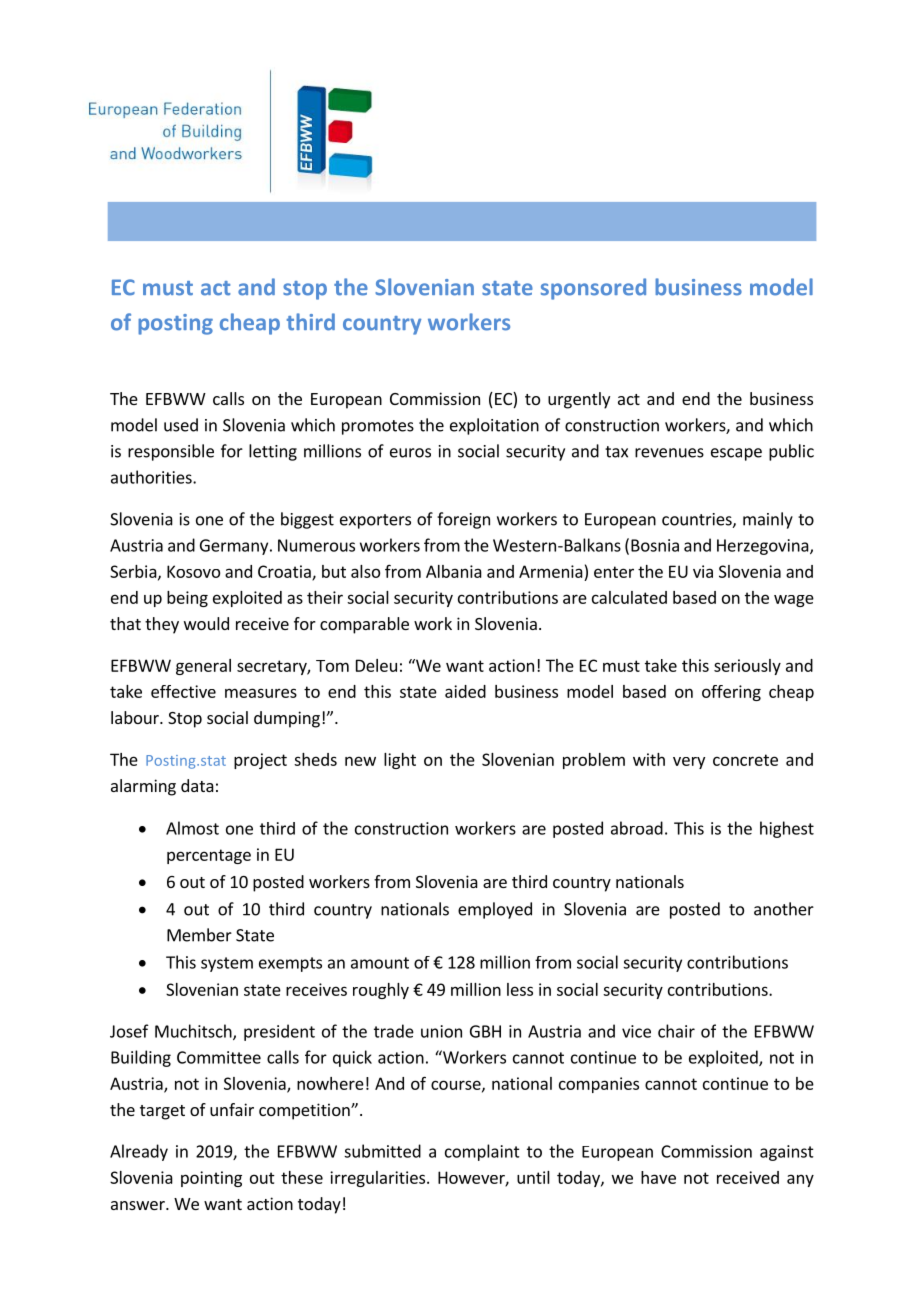  What do you see at coordinates (181, 425) in the page?
I see `used` at bounding box center [181, 425].
